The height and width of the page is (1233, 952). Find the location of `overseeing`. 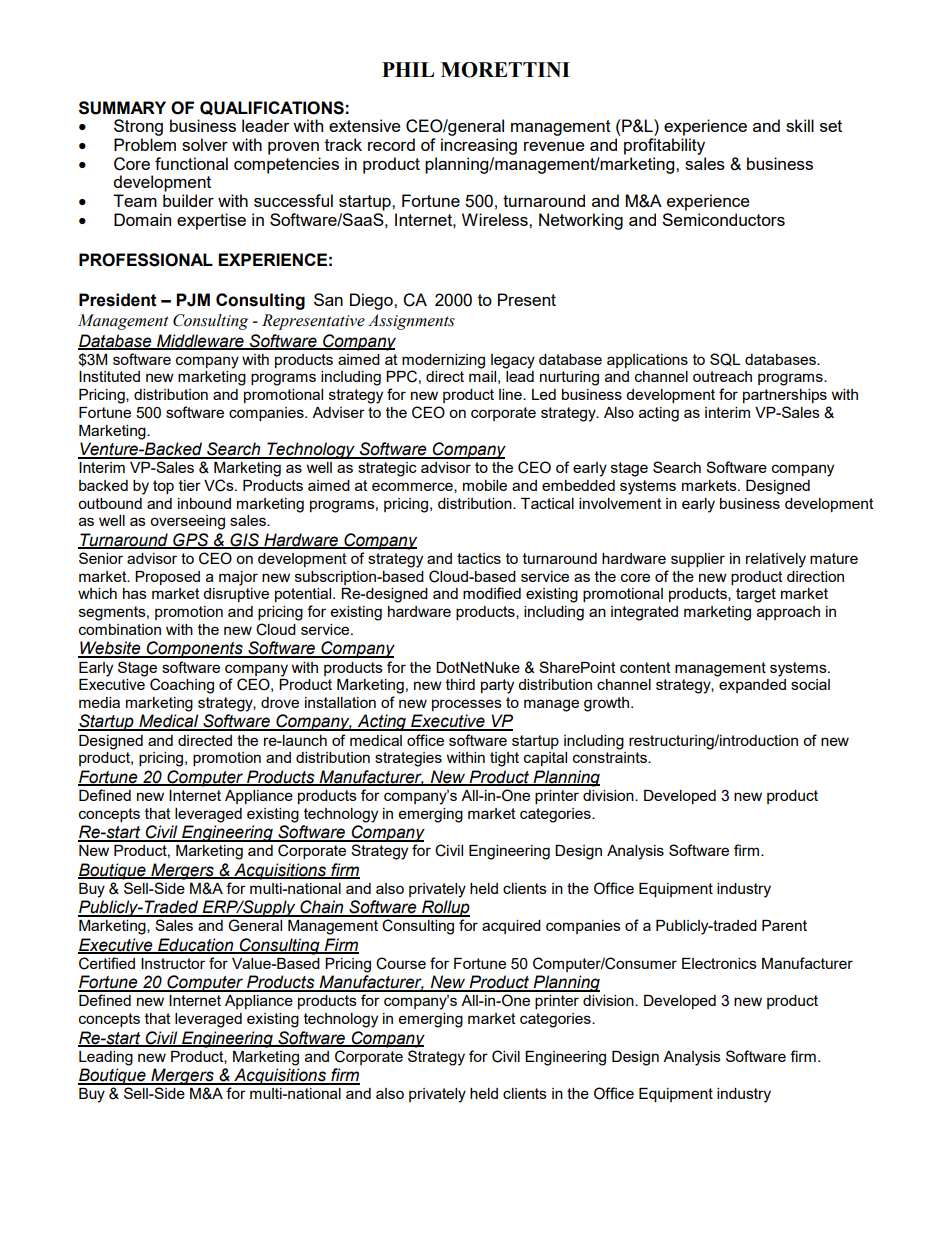

overseeing is located at coordinates (187, 522).
